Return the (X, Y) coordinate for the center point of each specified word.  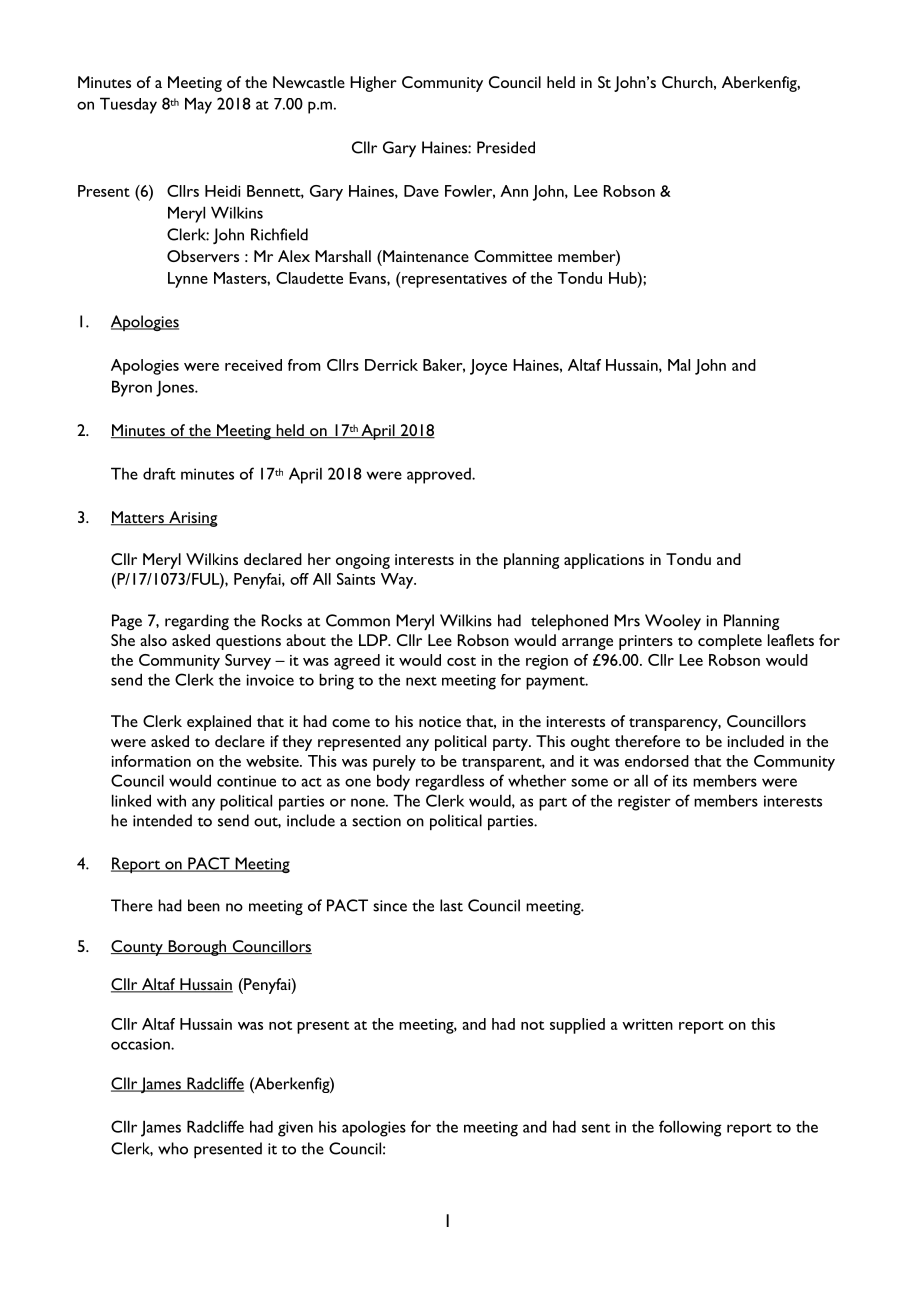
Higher (373, 84)
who (173, 1148)
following (690, 1128)
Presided (506, 147)
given (295, 1129)
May (198, 105)
